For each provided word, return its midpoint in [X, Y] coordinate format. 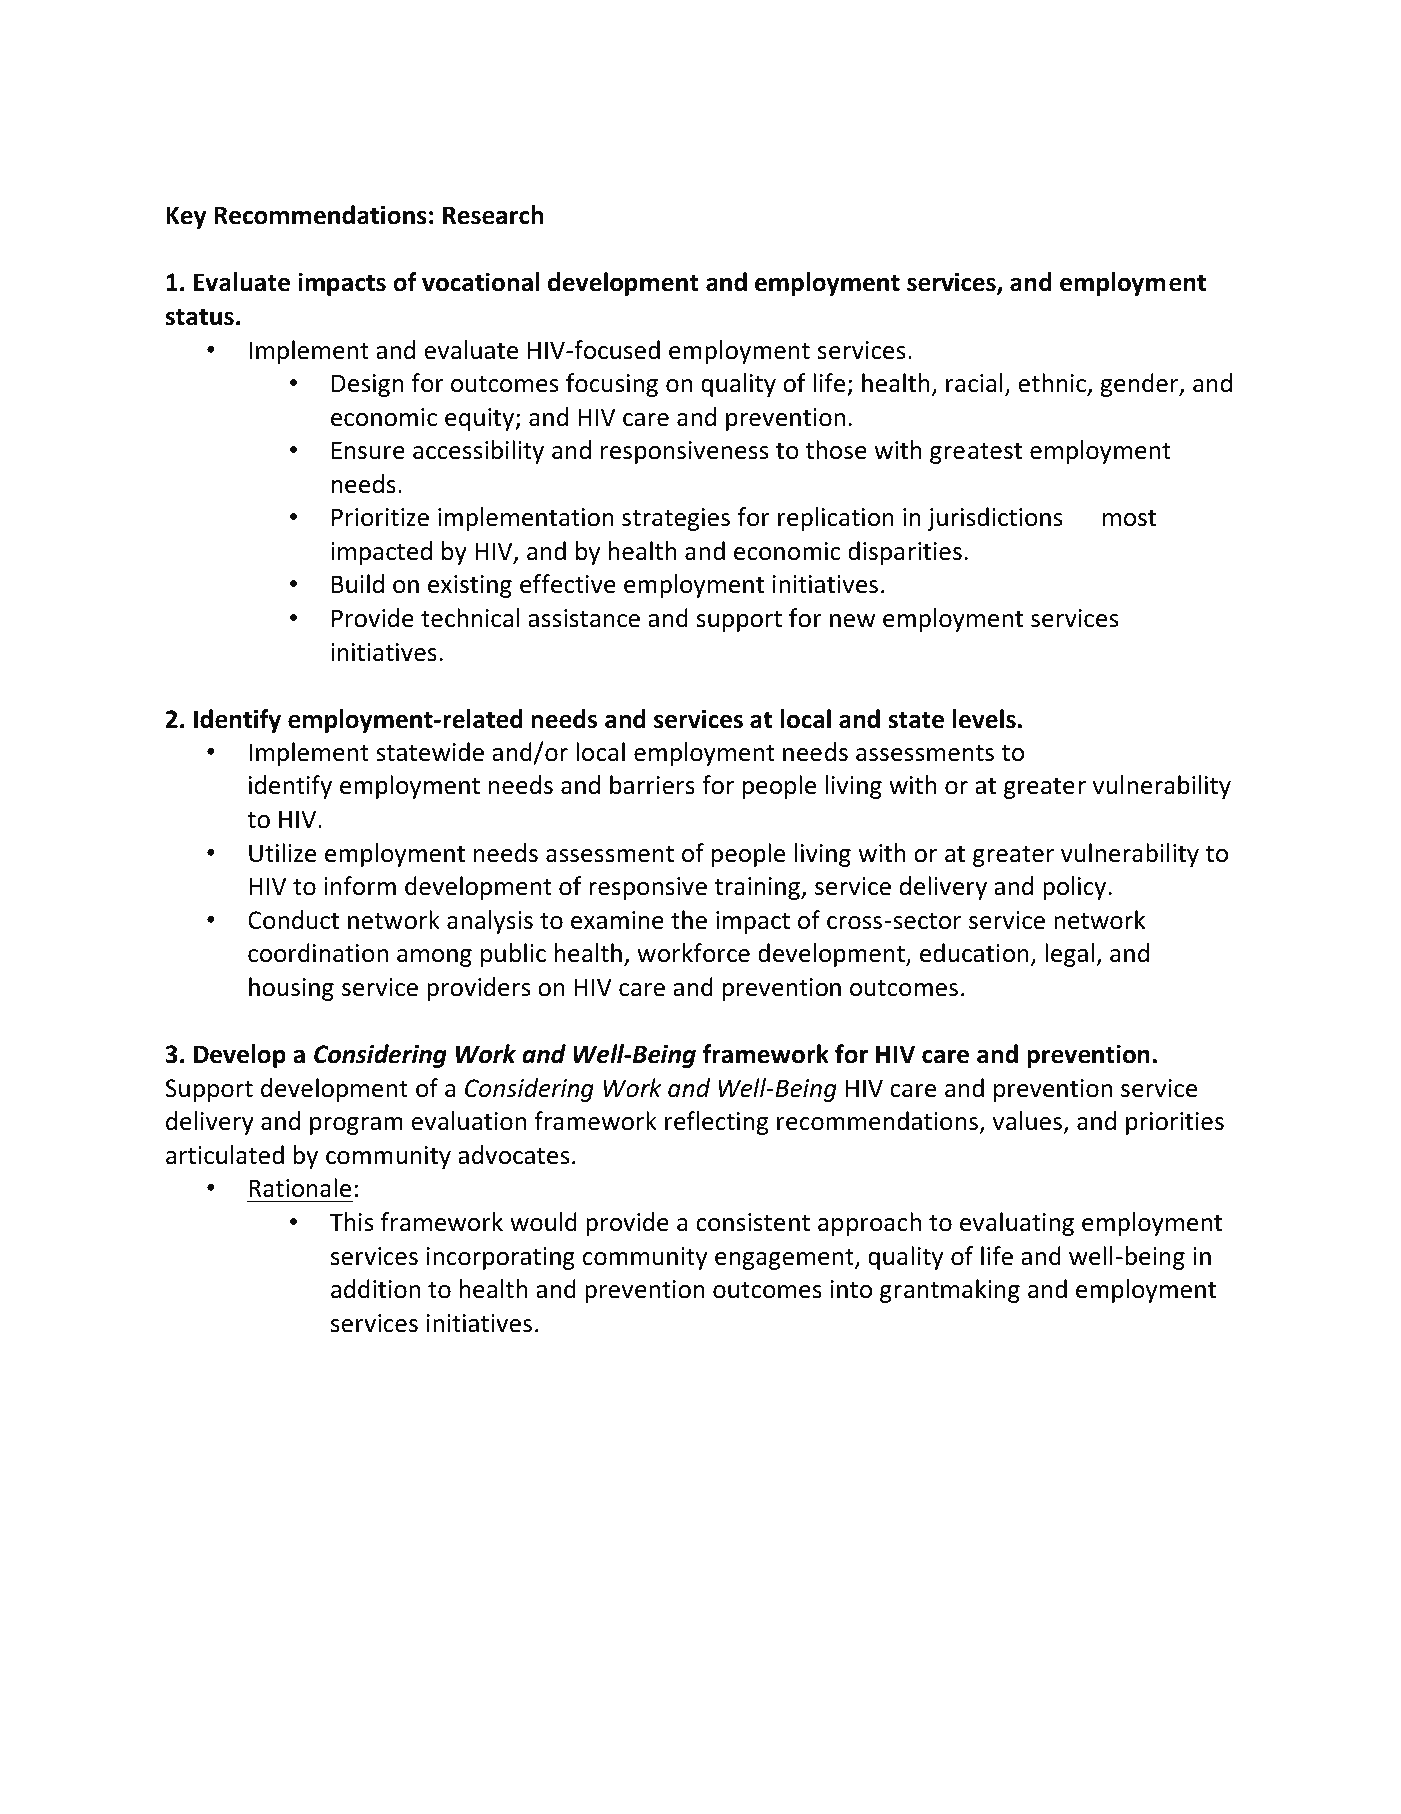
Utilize [282, 853]
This [351, 1222]
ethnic [1053, 384]
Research [493, 215]
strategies [676, 519]
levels [984, 719]
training [758, 888]
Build [358, 584]
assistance [584, 618]
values [1027, 1121]
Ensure [368, 450]
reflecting [716, 1123]
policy [1076, 888]
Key [186, 217]
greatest [976, 453]
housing [291, 989]
